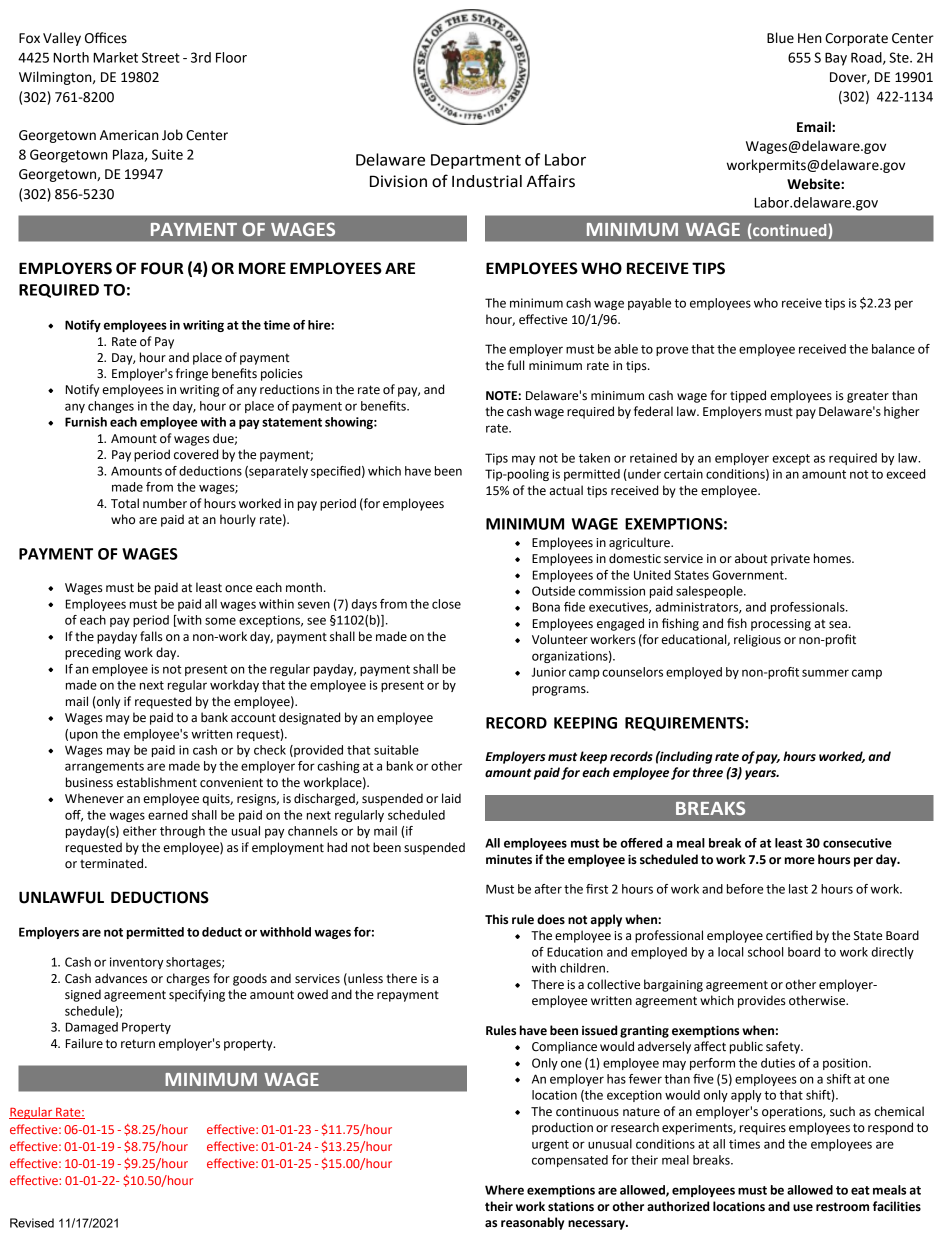 The image size is (952, 1233). Describe the element at coordinates (504, 1190) in the screenshot. I see `Where` at that location.
